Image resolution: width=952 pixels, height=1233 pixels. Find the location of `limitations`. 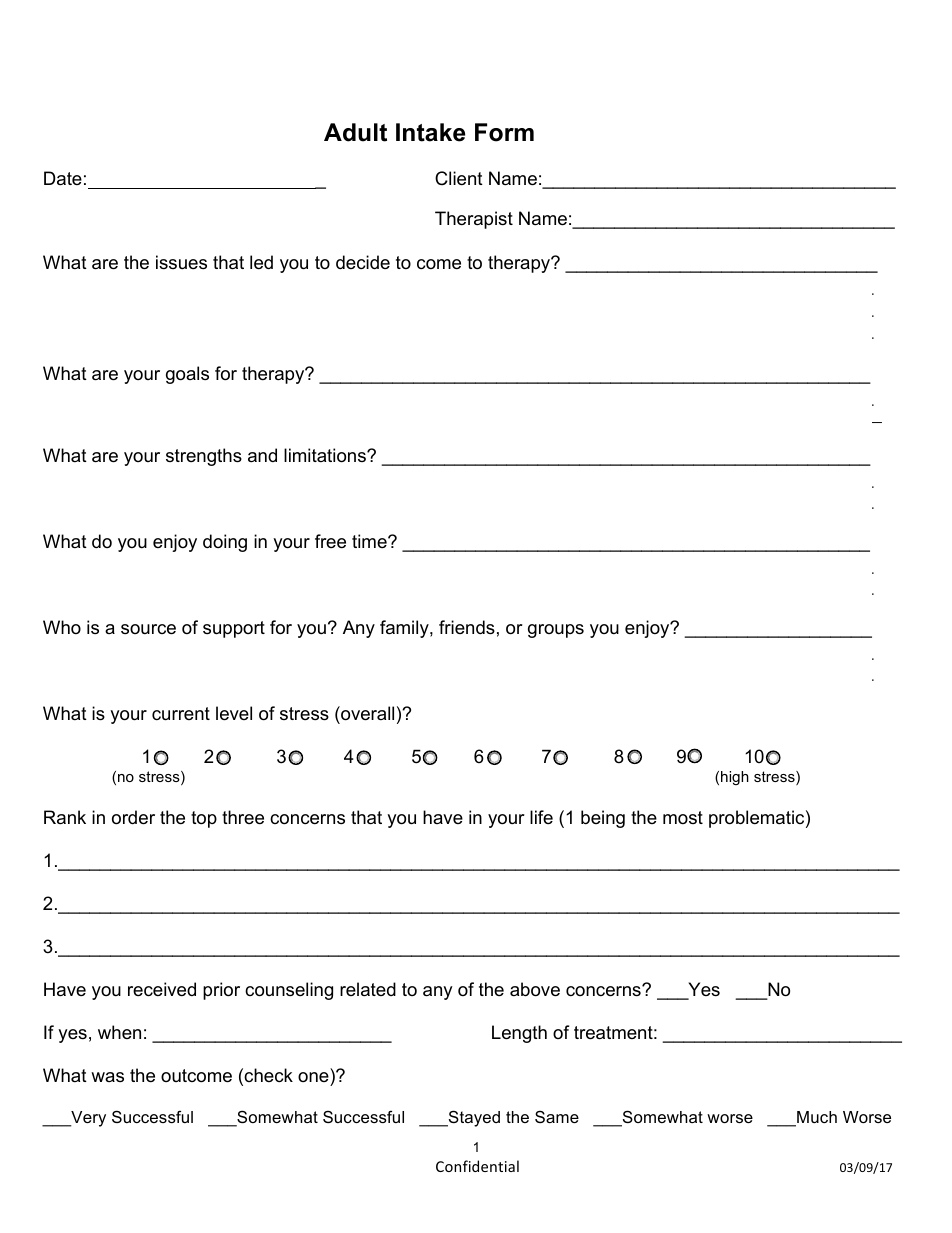

limitations is located at coordinates (326, 455).
